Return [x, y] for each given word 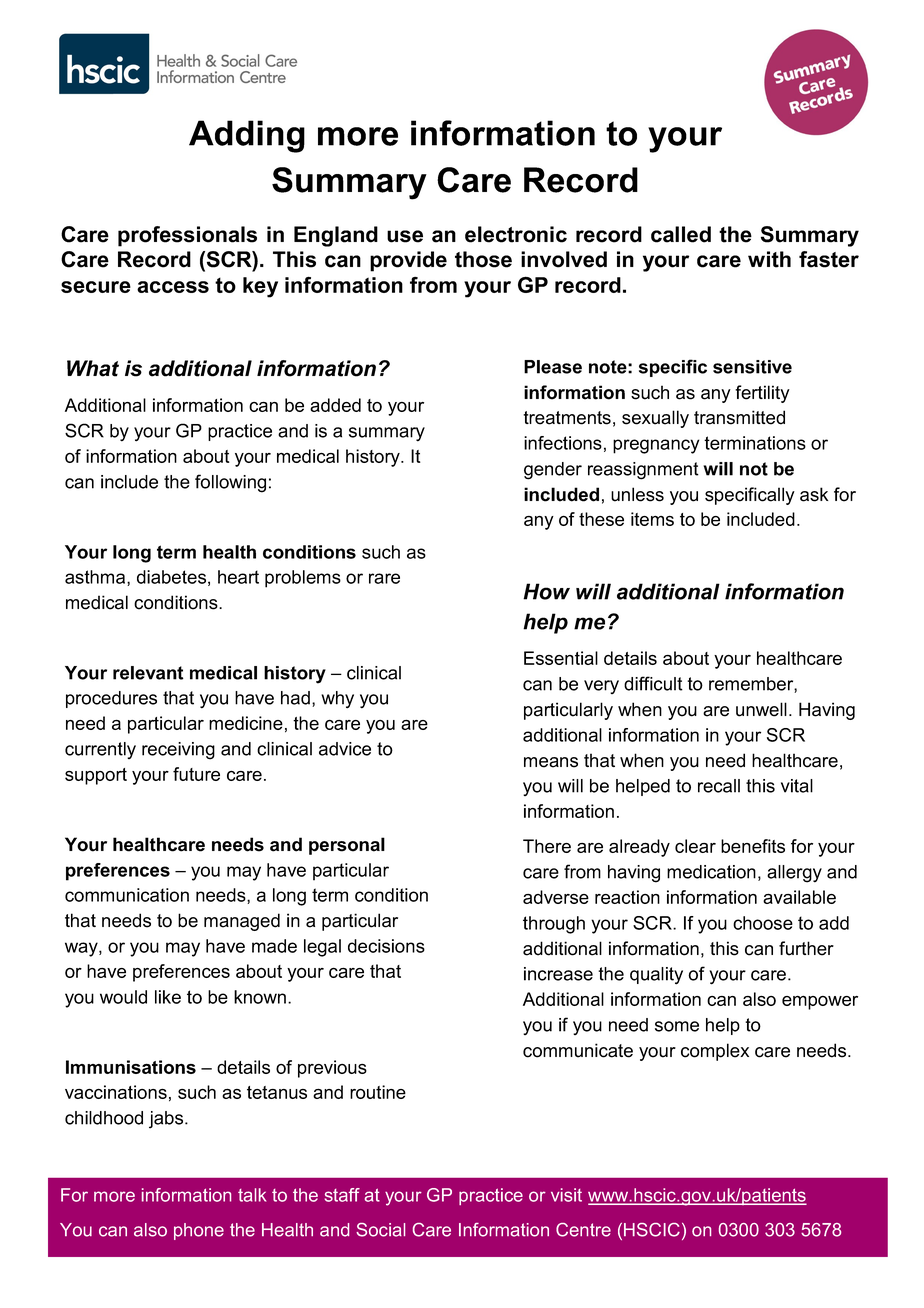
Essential [561, 658]
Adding [247, 136]
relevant [148, 673]
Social [380, 1230]
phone [199, 1231]
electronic [516, 234]
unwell [761, 709]
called [681, 234]
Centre [583, 1230]
